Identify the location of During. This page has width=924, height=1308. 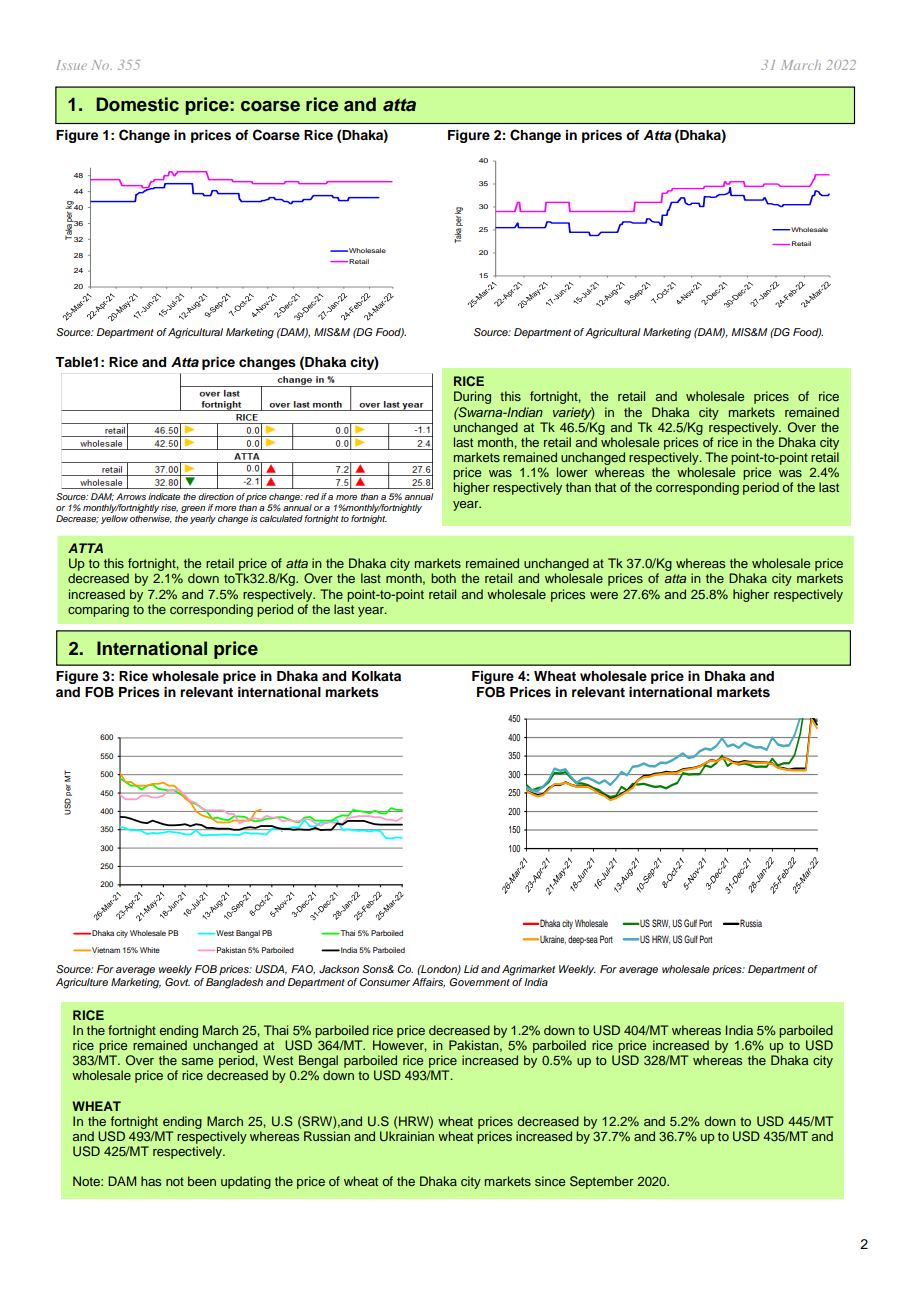
(472, 397).
